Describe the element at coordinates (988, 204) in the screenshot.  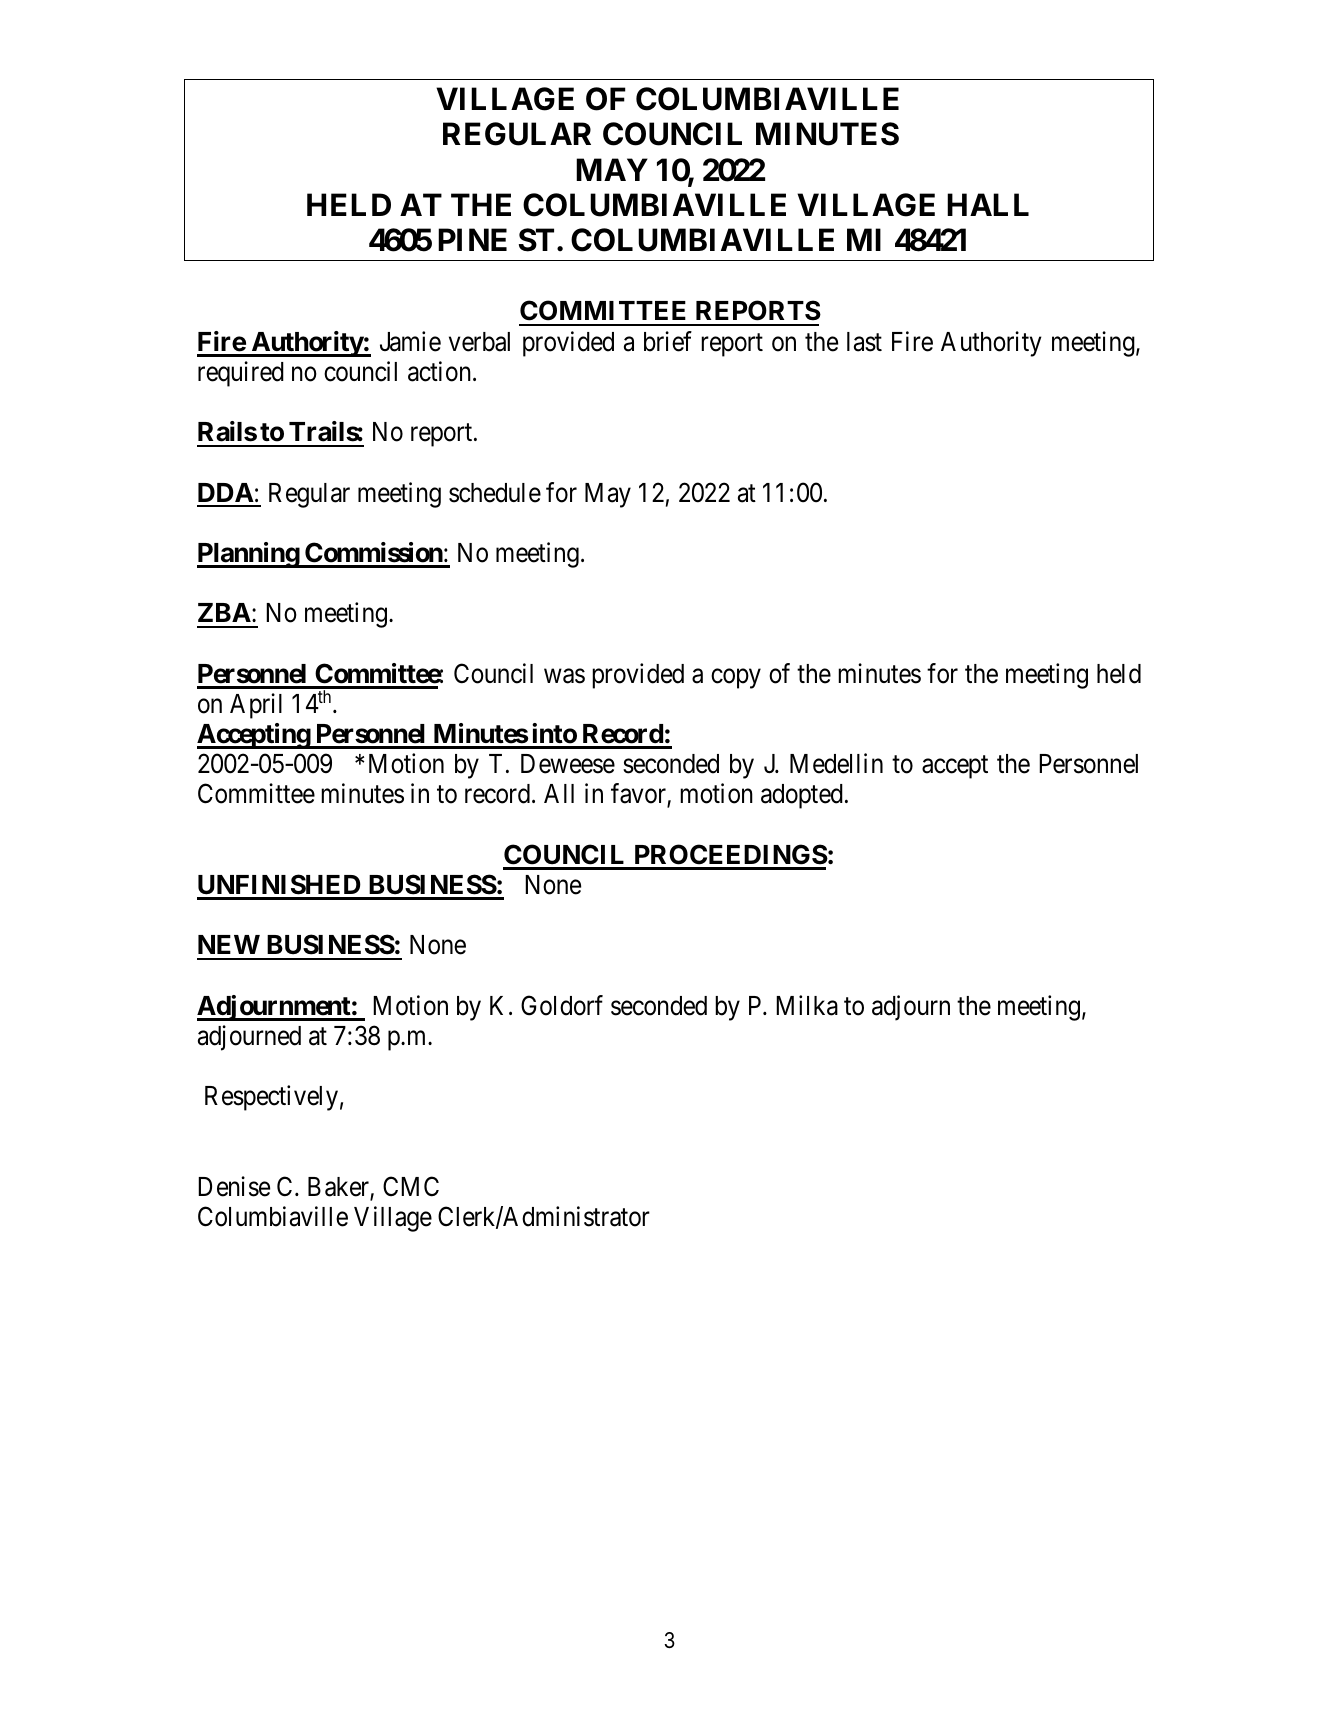
I see `HALL` at that location.
